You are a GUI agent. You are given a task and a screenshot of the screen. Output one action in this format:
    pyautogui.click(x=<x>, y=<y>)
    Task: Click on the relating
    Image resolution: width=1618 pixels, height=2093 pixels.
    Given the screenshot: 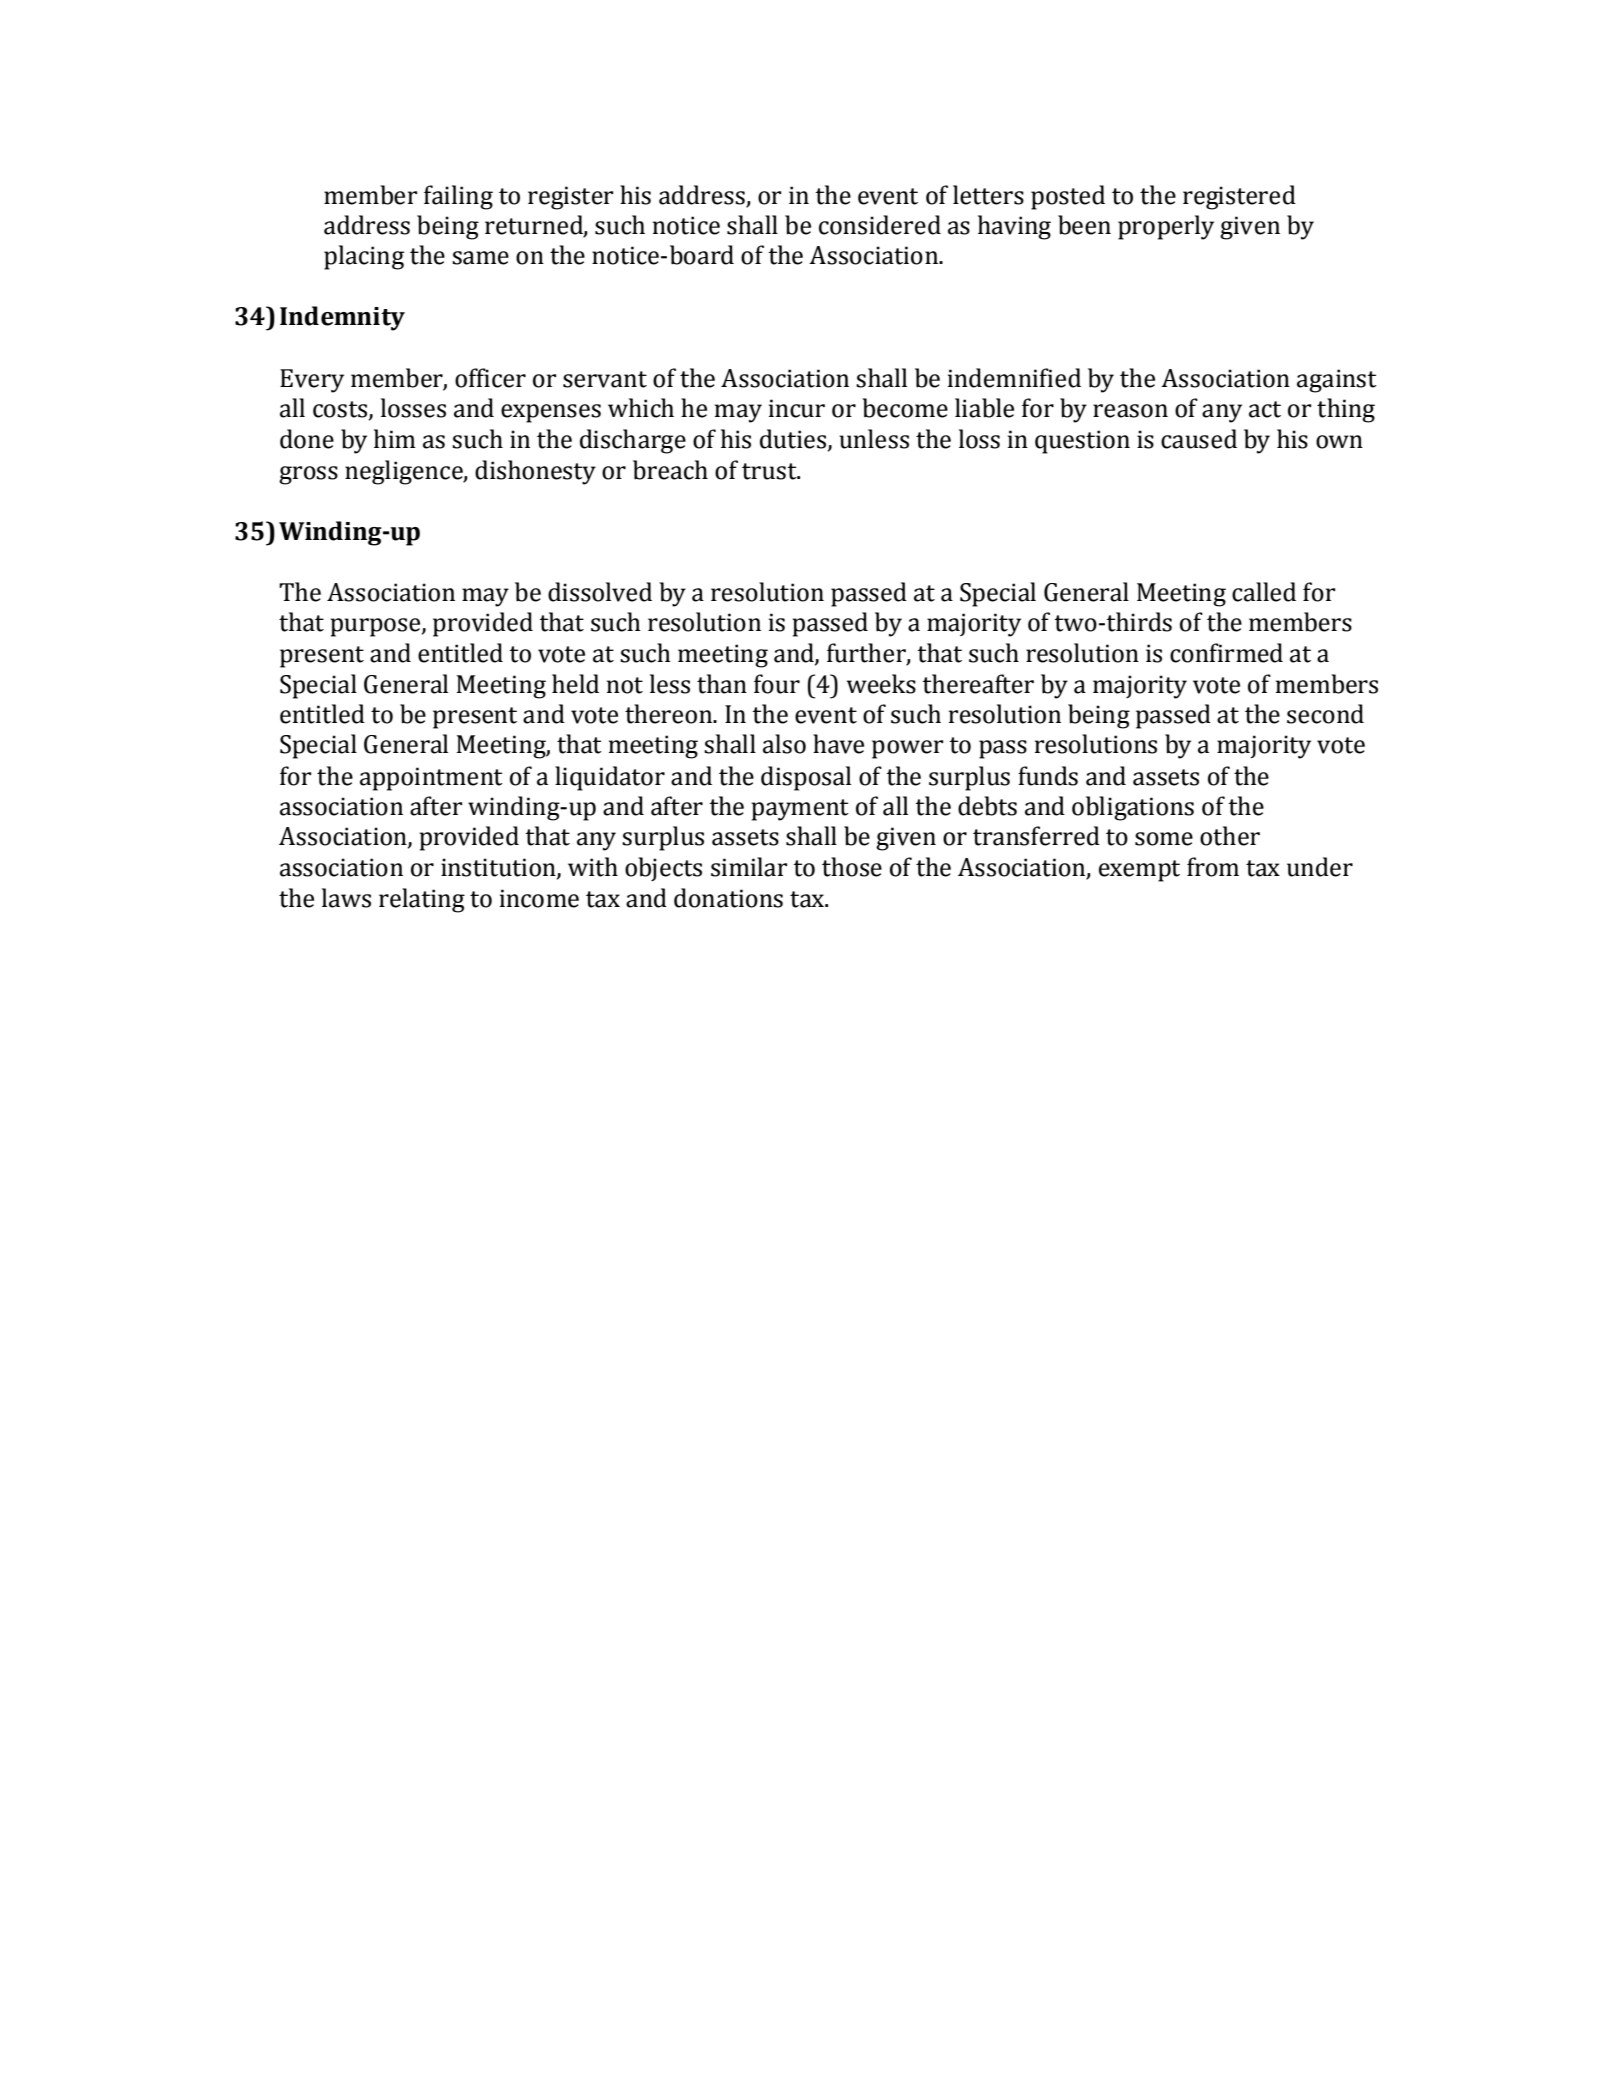 What is the action you would take?
    pyautogui.click(x=422, y=900)
